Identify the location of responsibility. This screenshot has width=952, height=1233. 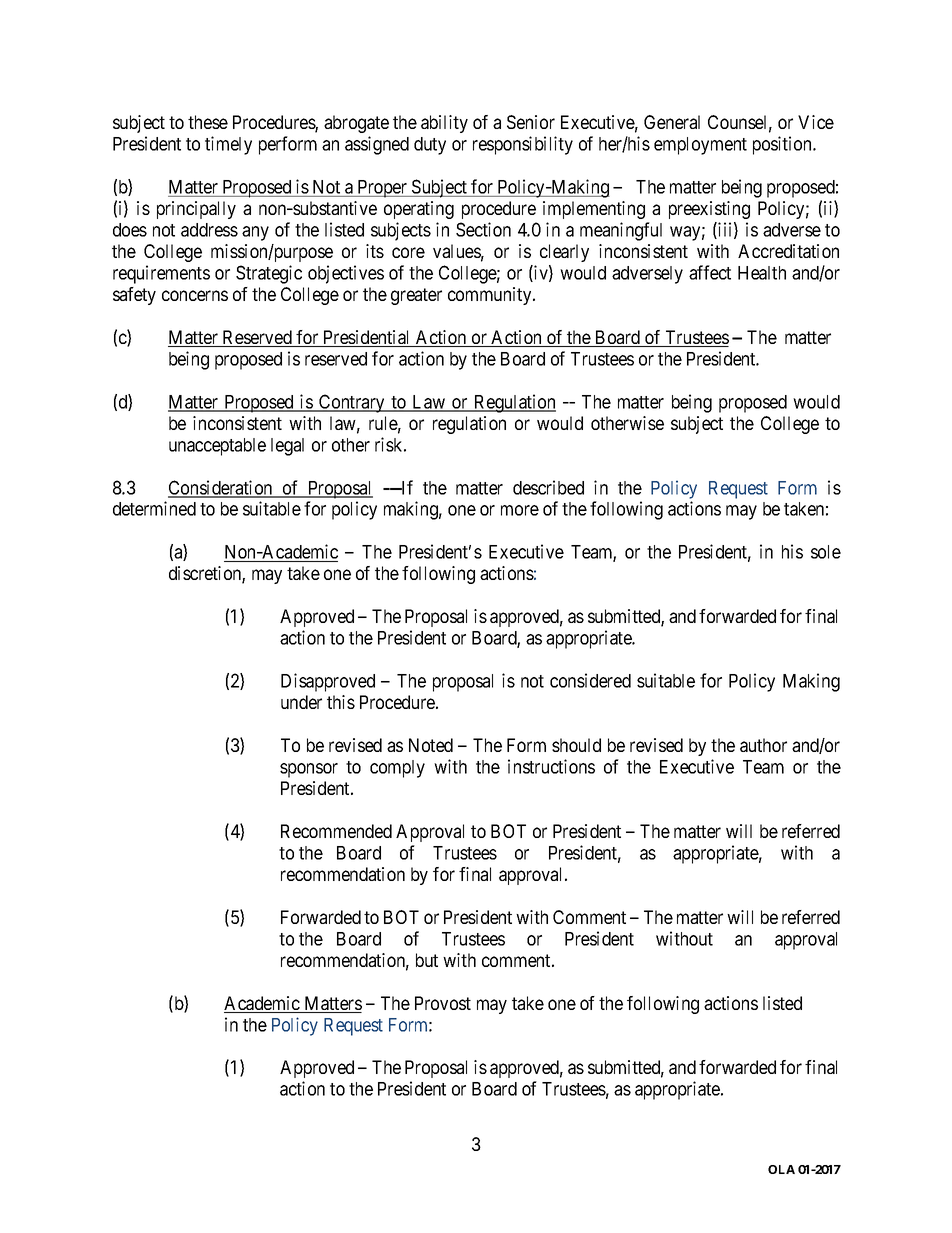
(523, 145).
